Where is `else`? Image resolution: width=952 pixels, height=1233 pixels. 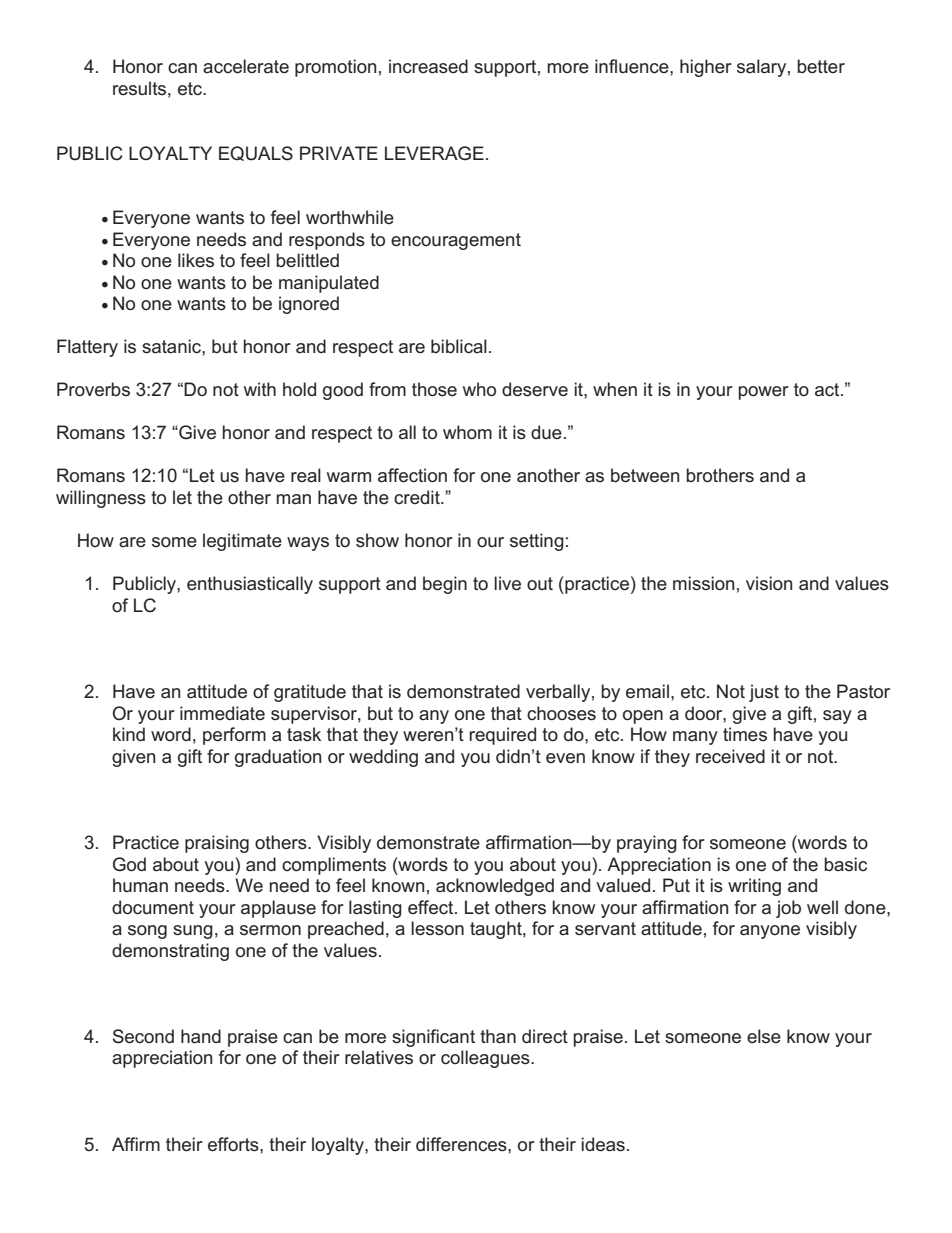
else is located at coordinates (764, 1036).
